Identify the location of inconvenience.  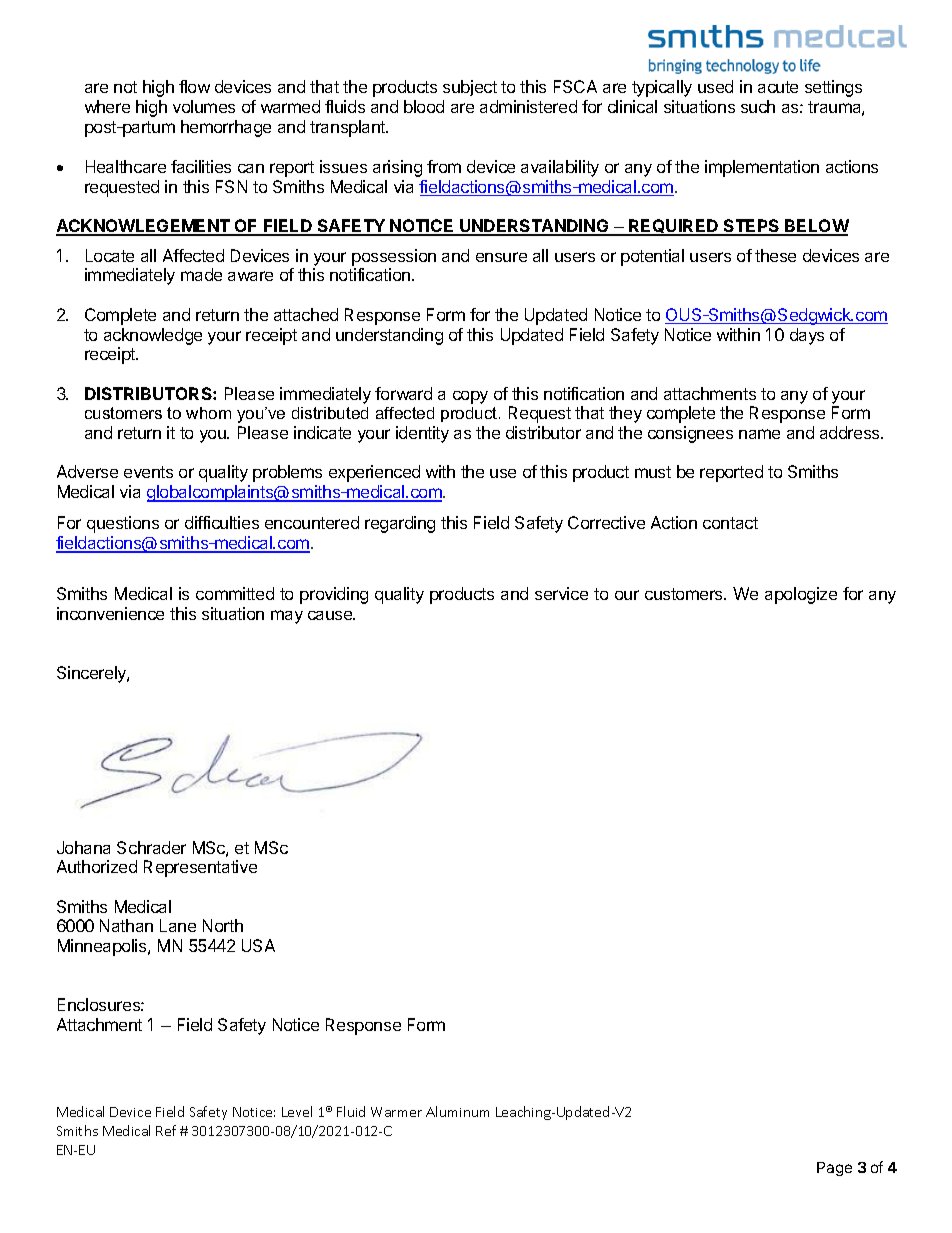
(110, 613).
